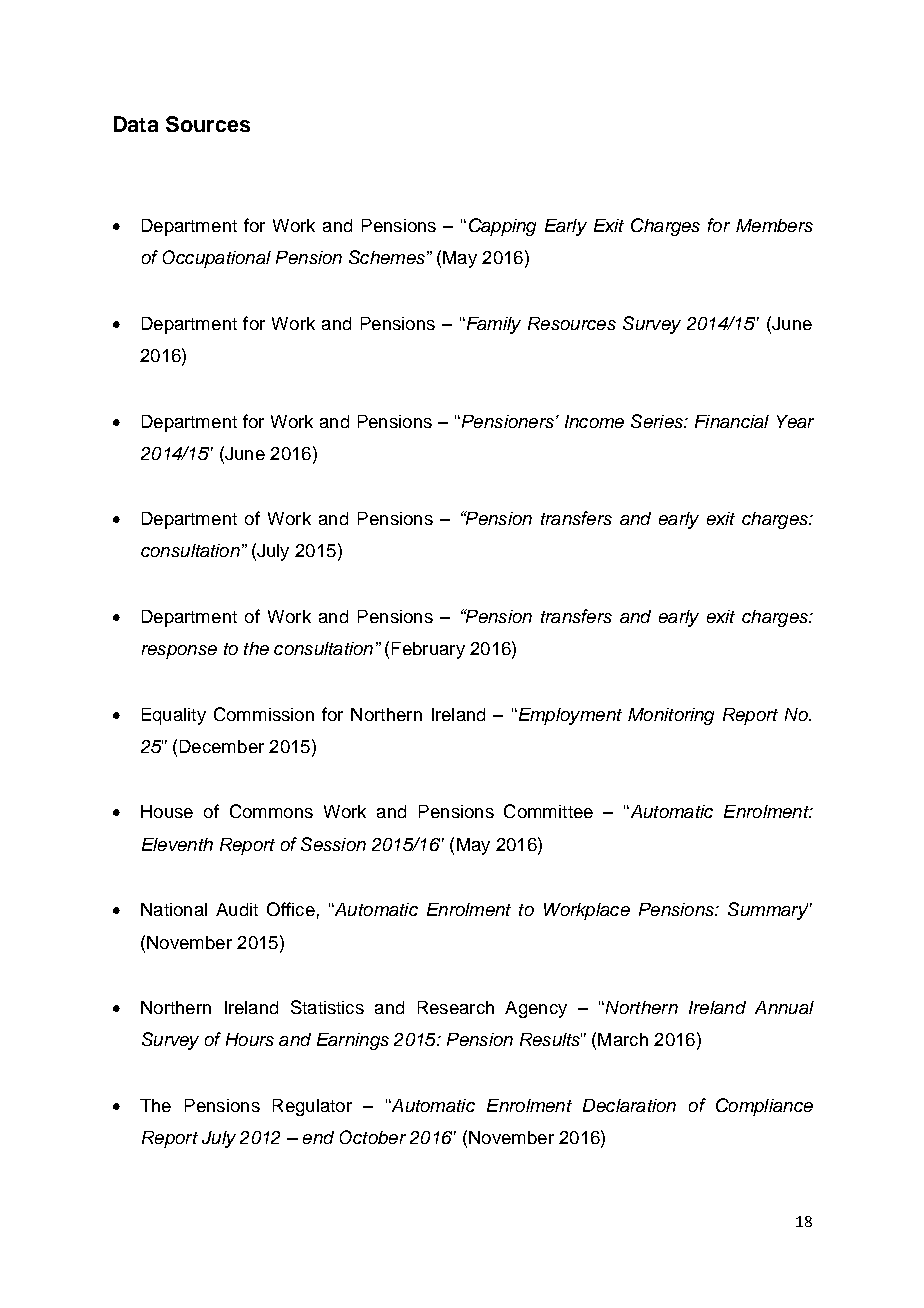 The width and height of the document is (924, 1308). I want to click on Results, so click(551, 1039).
